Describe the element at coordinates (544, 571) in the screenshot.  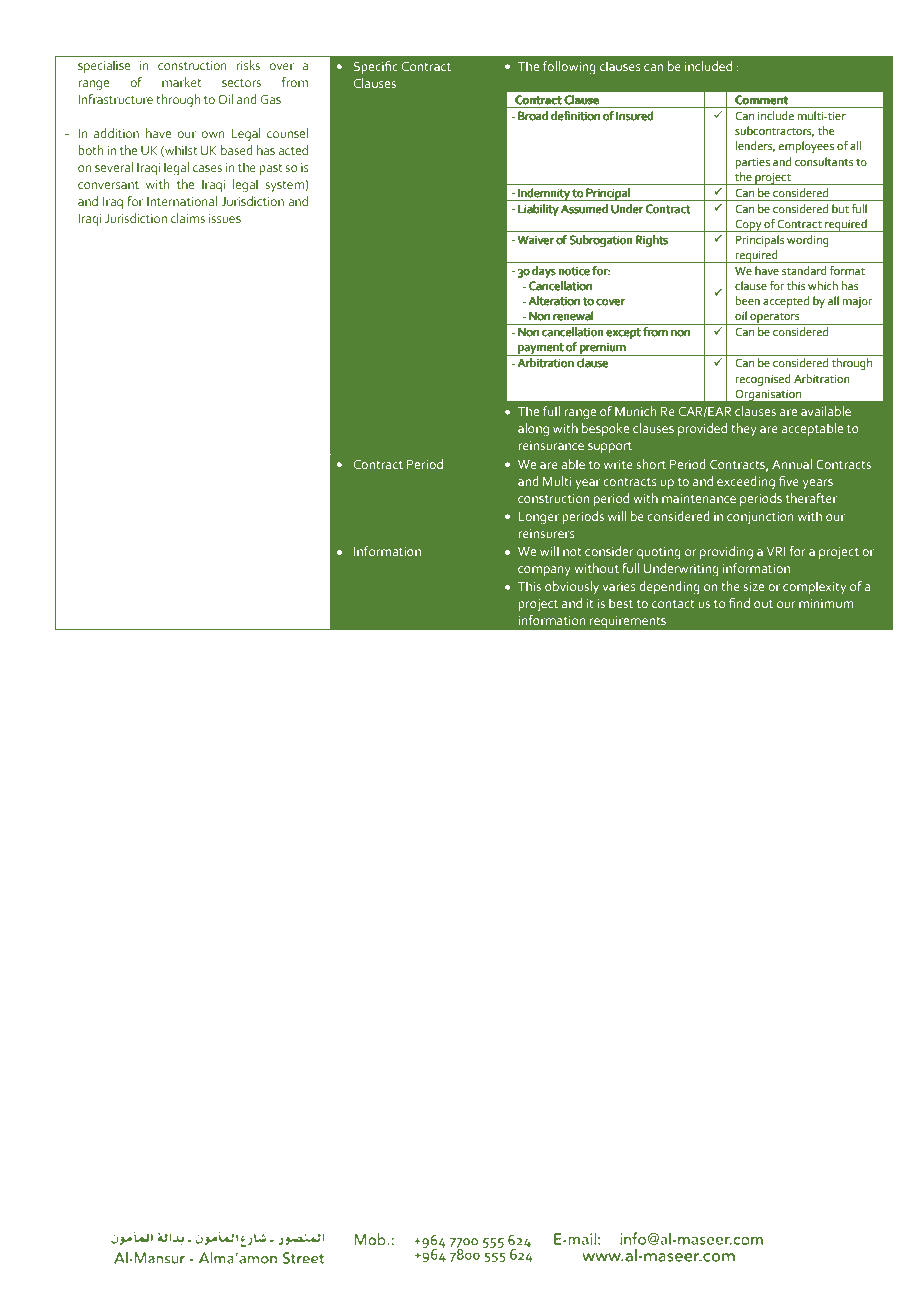
I see `company` at that location.
